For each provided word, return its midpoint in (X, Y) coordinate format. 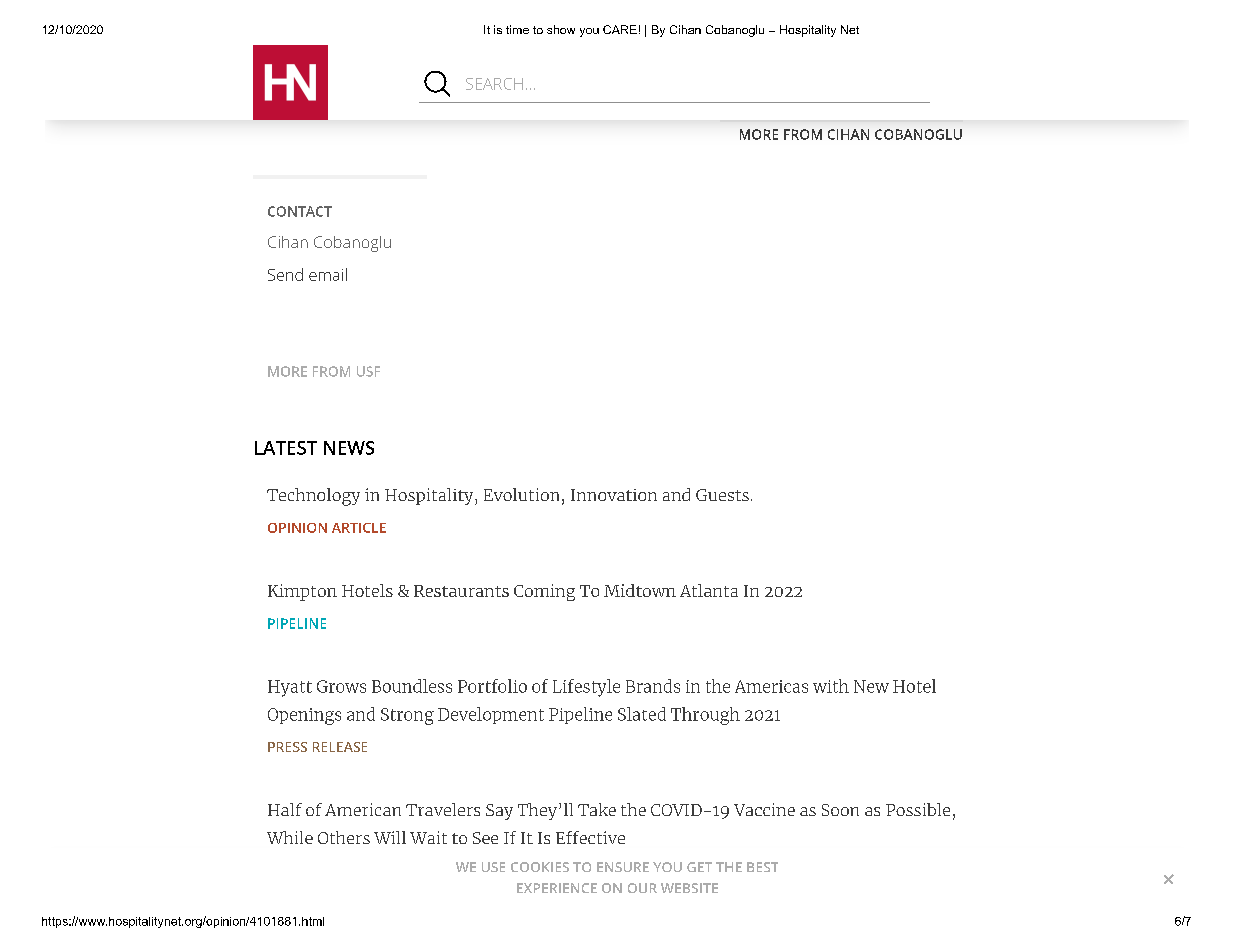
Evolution (521, 494)
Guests (722, 495)
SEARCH (494, 84)
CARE (620, 29)
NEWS (349, 448)
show (561, 29)
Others (344, 837)
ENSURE (623, 867)
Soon (840, 810)
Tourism (535, 94)
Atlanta (709, 590)
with (831, 686)
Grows (341, 686)
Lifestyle (586, 688)
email (328, 274)
